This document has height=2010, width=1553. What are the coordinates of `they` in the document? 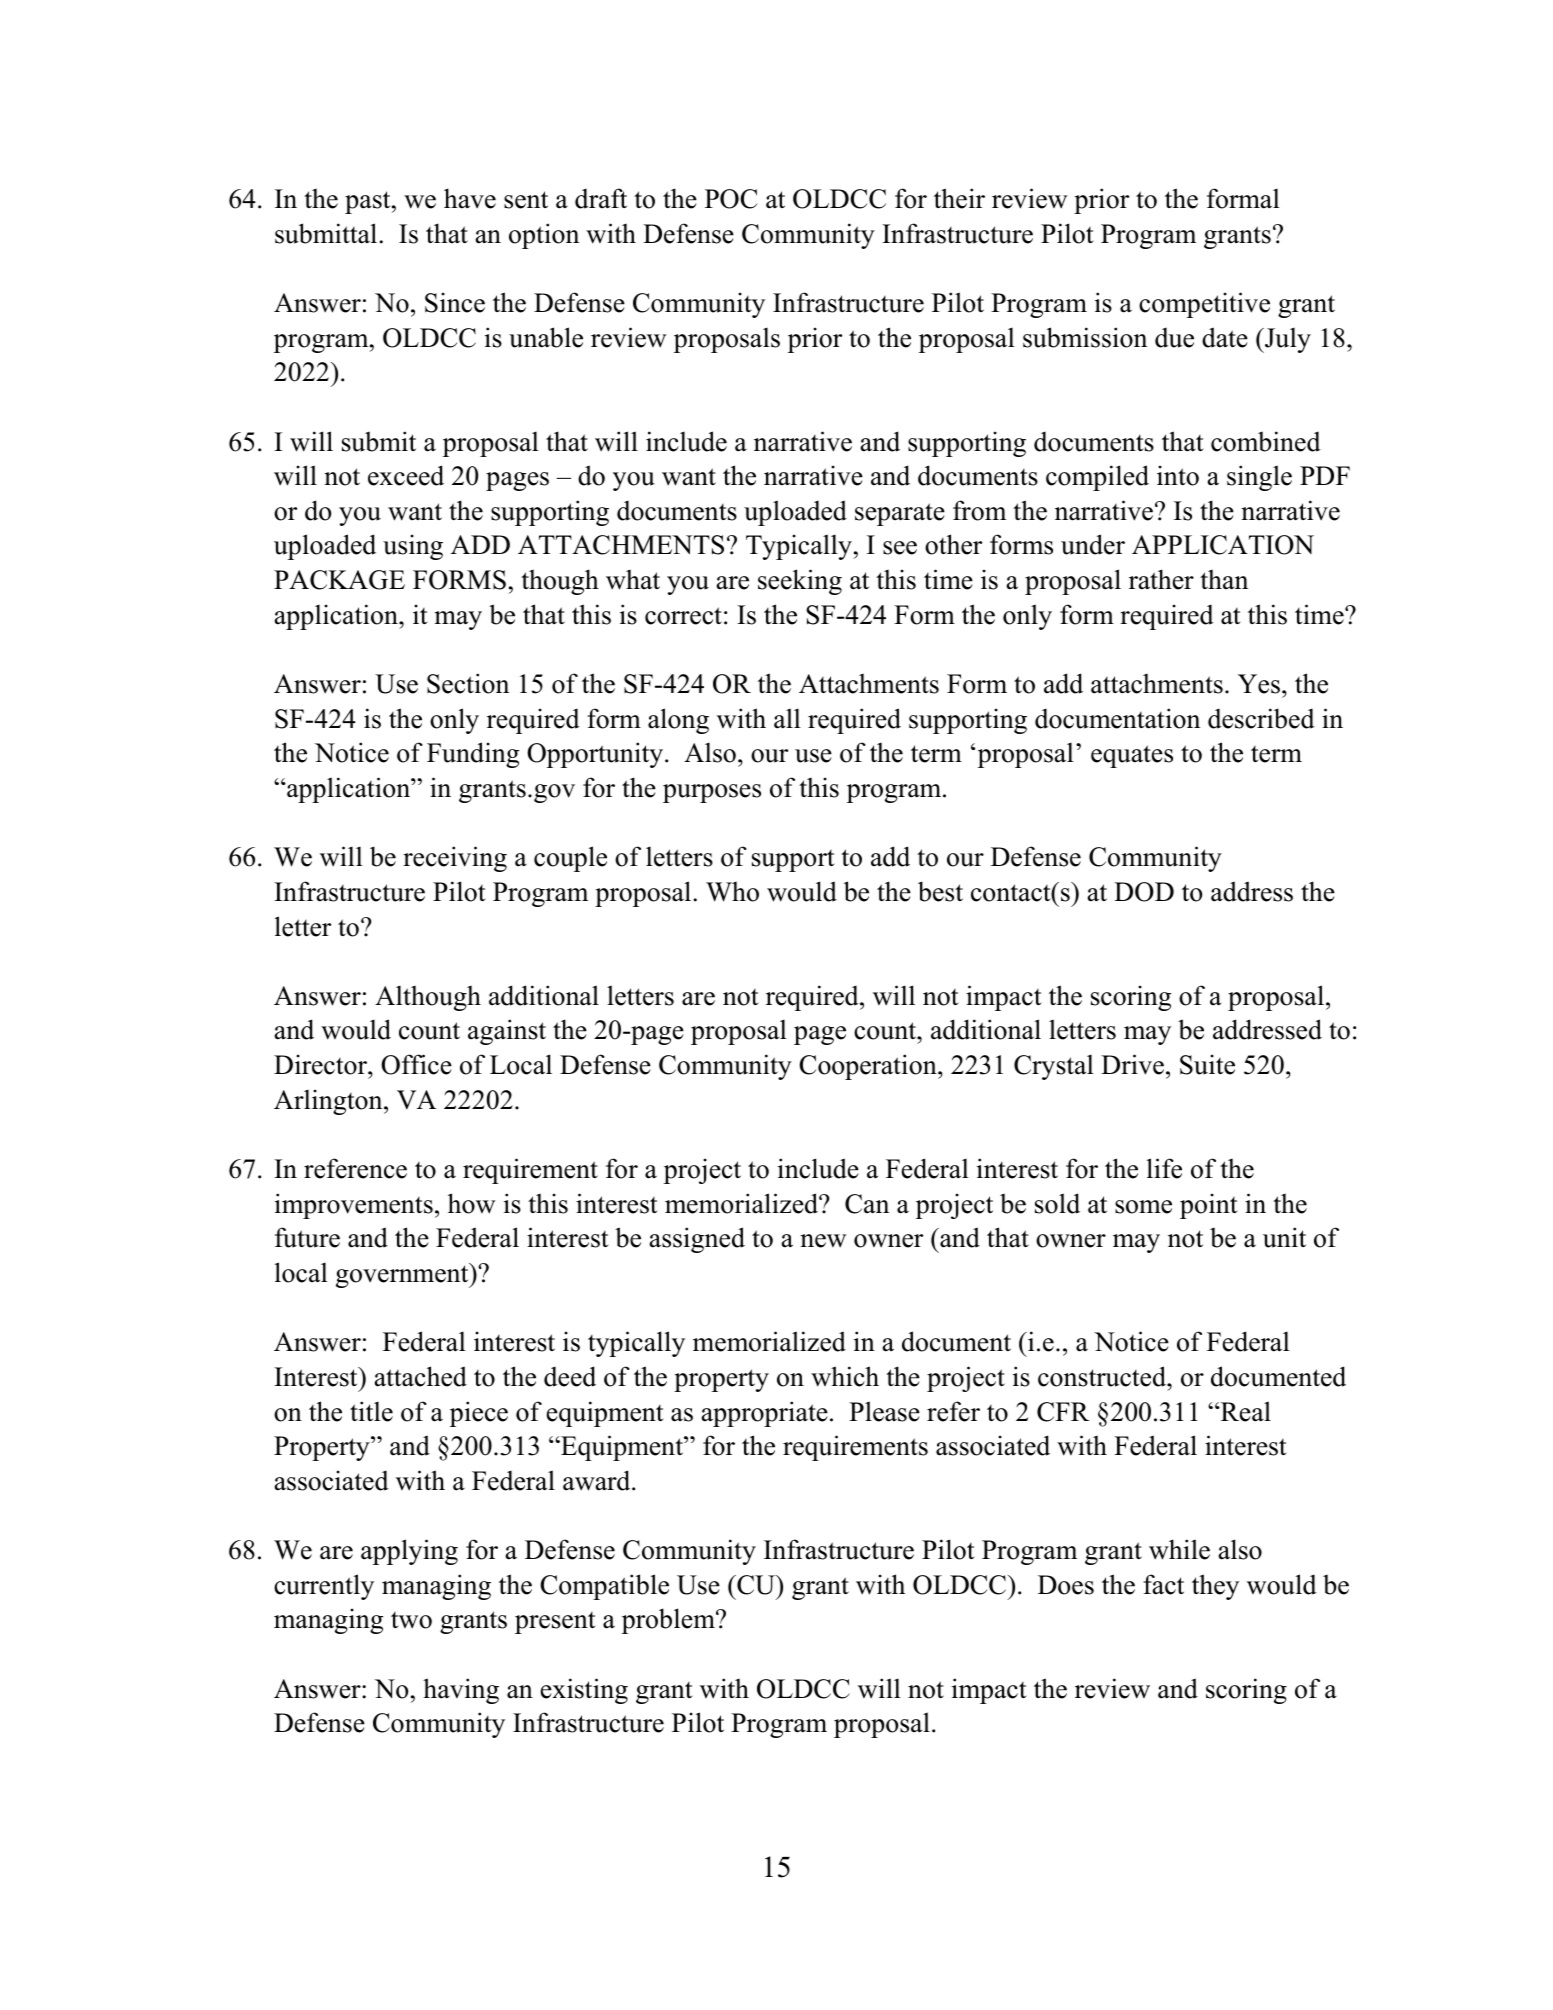 It's located at (1215, 1587).
